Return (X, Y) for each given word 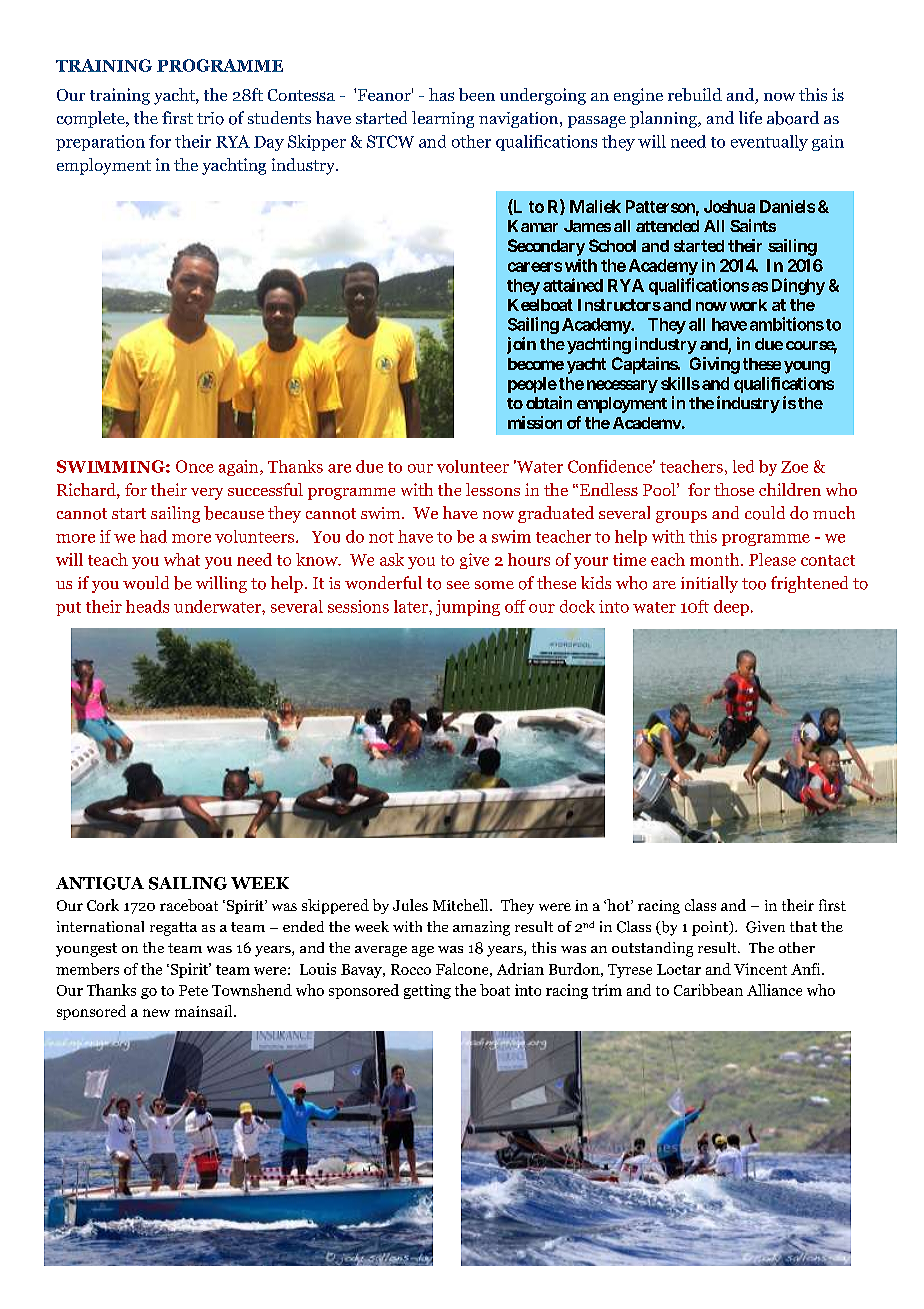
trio (210, 118)
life (750, 117)
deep (731, 608)
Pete (193, 990)
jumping (468, 608)
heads (147, 606)
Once (195, 466)
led (743, 466)
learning (443, 119)
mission (535, 422)
